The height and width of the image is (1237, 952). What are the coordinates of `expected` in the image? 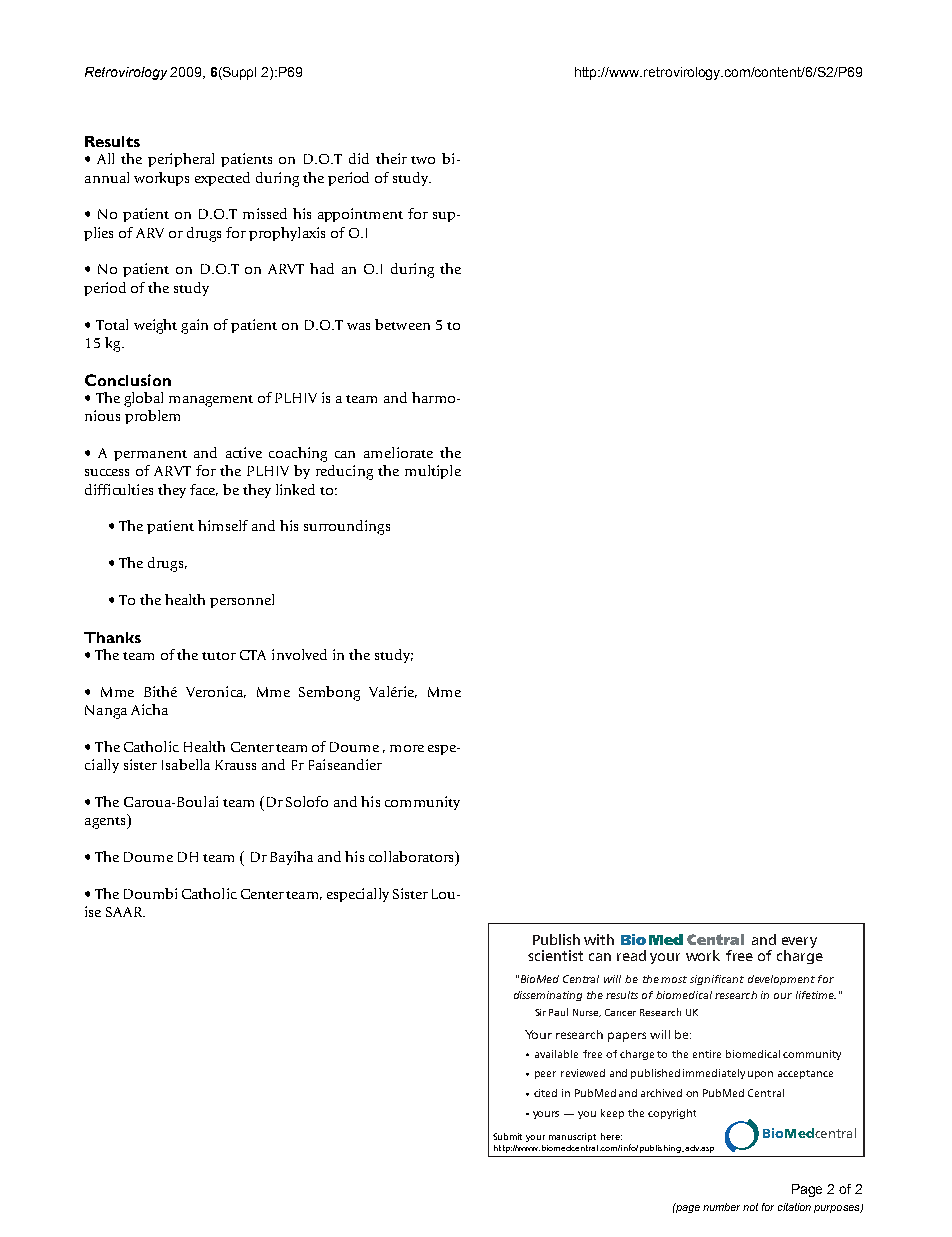 It's located at (222, 179).
